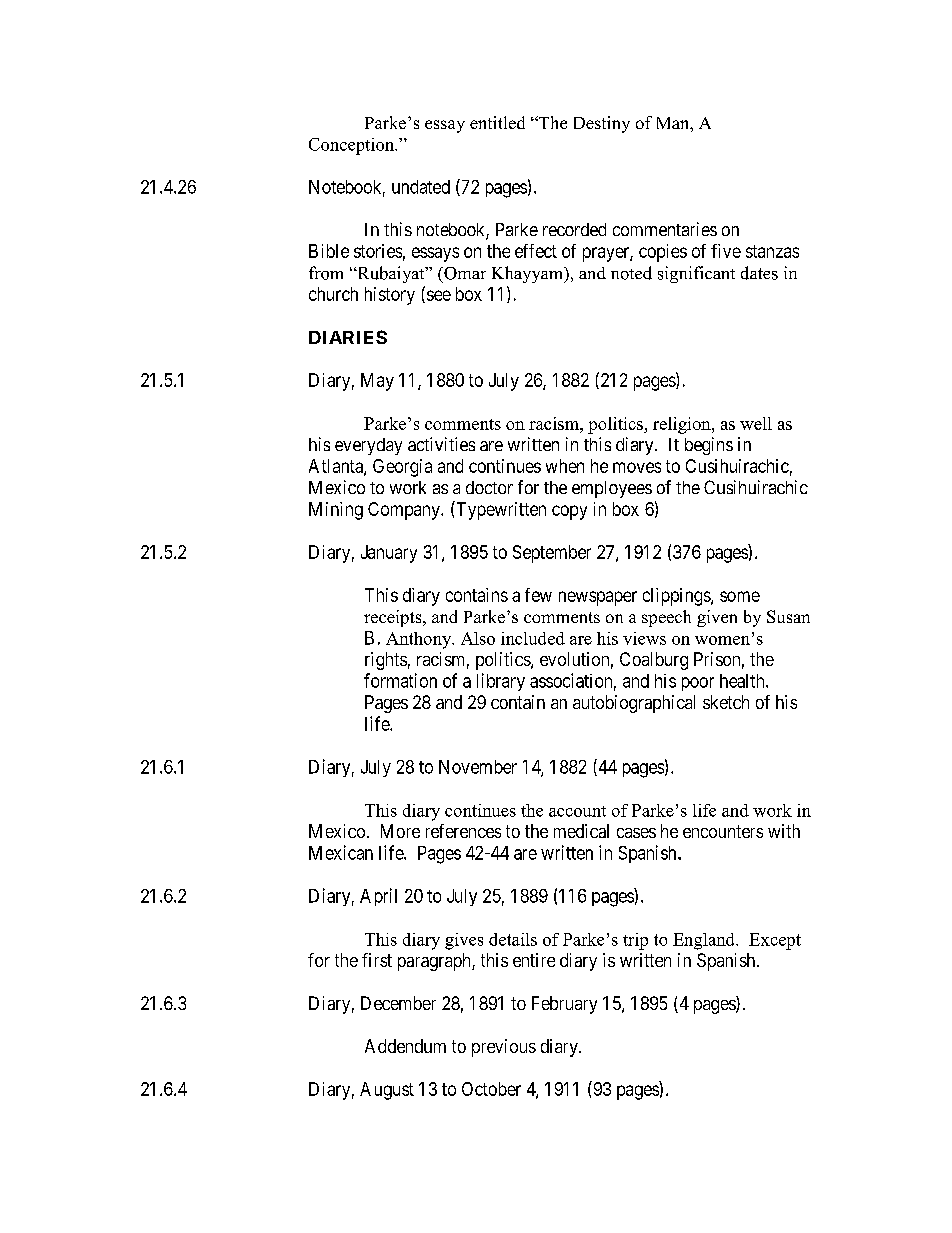 The width and height of the screenshot is (952, 1233). Describe the element at coordinates (726, 251) in the screenshot. I see `five` at that location.
